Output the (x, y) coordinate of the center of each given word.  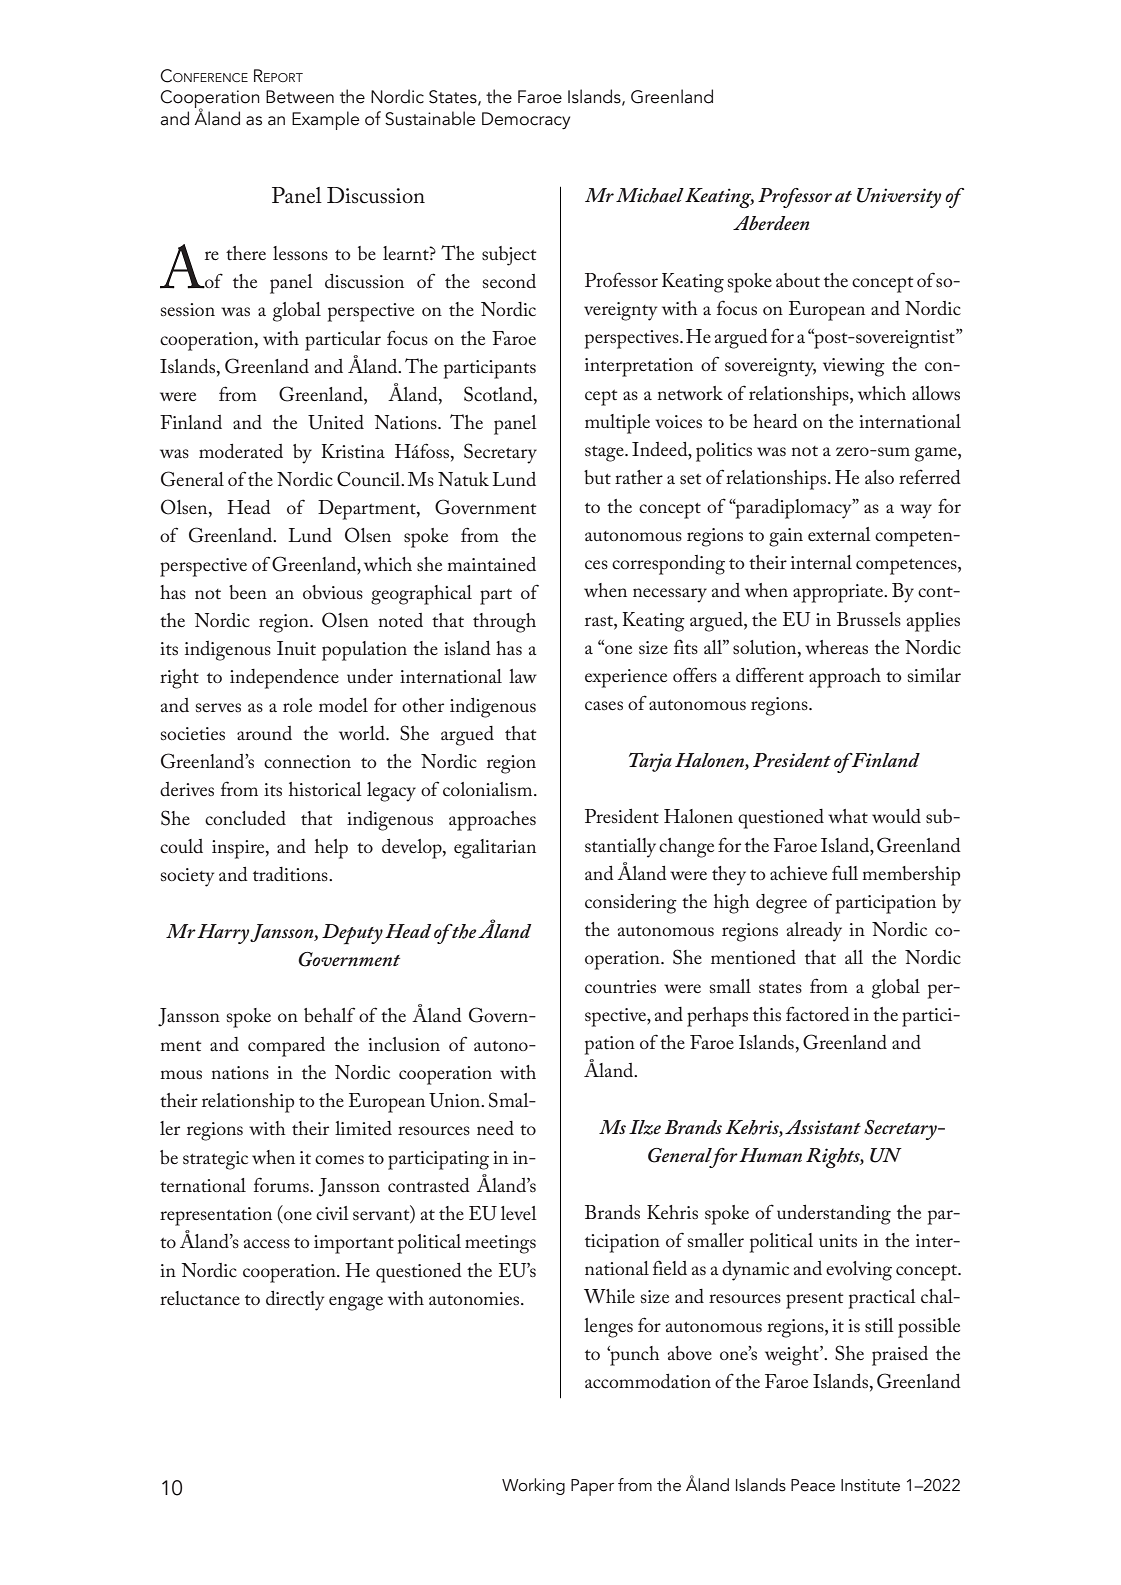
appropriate (839, 593)
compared (286, 1047)
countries (620, 986)
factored (818, 1014)
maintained (491, 564)
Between (300, 97)
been (248, 592)
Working (533, 1486)
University (899, 198)
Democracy (526, 120)
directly (295, 1301)
